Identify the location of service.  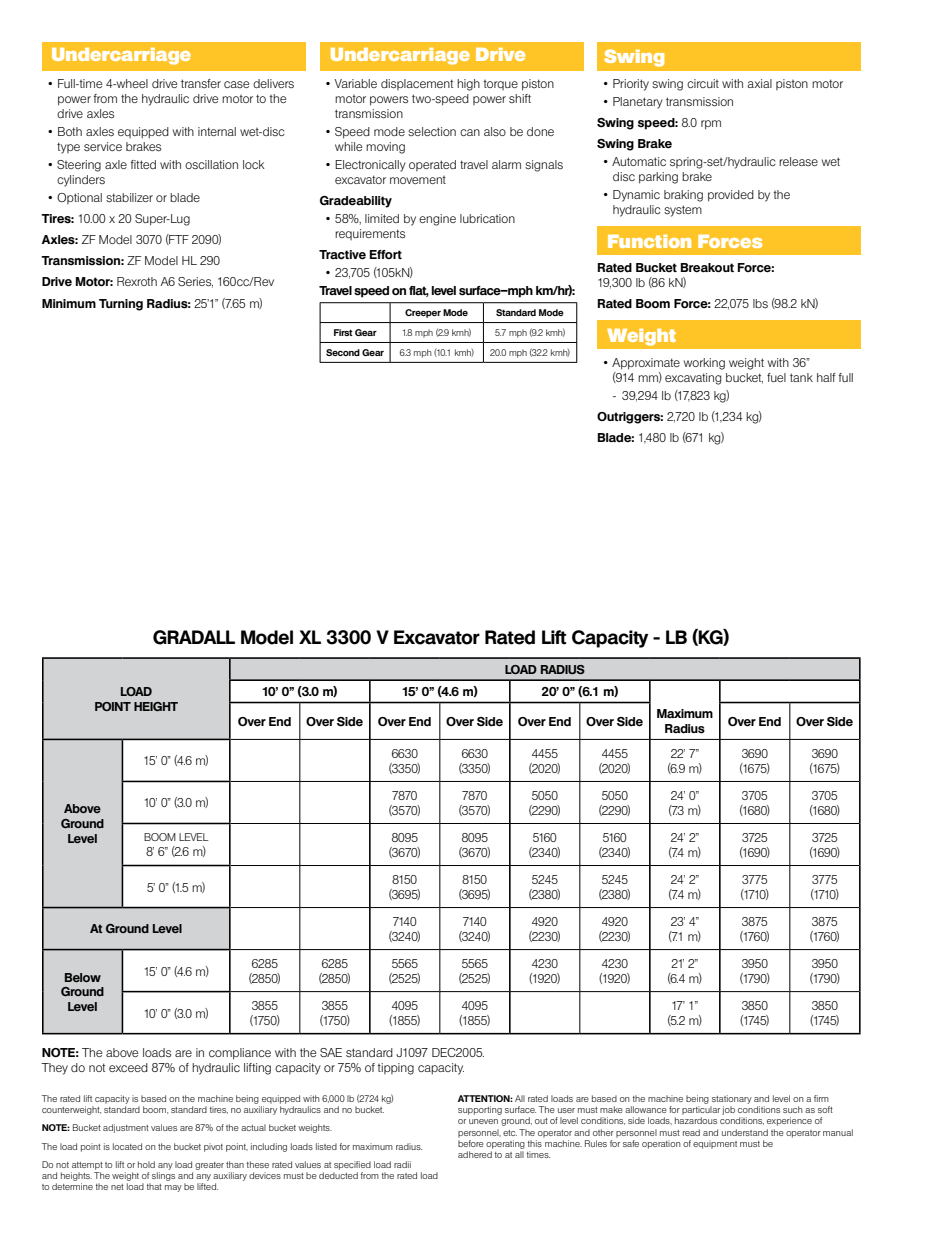
(103, 146).
